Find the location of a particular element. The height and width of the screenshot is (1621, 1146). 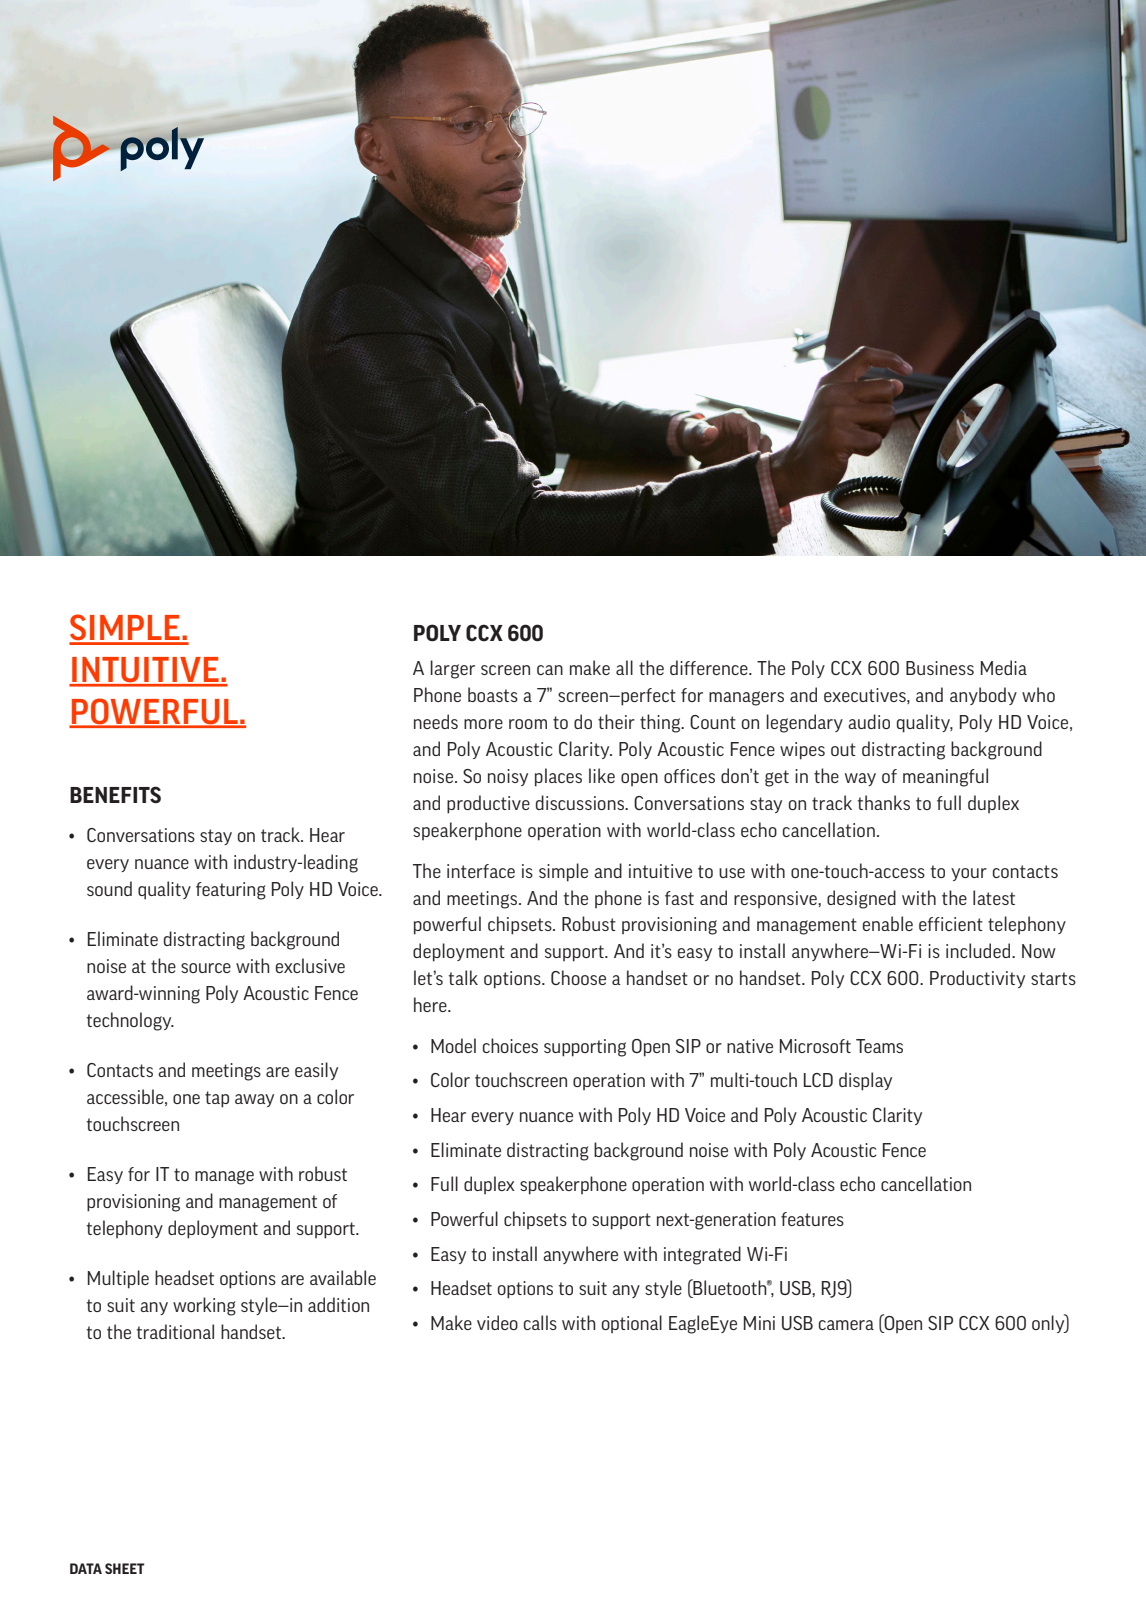

calls is located at coordinates (540, 1322).
